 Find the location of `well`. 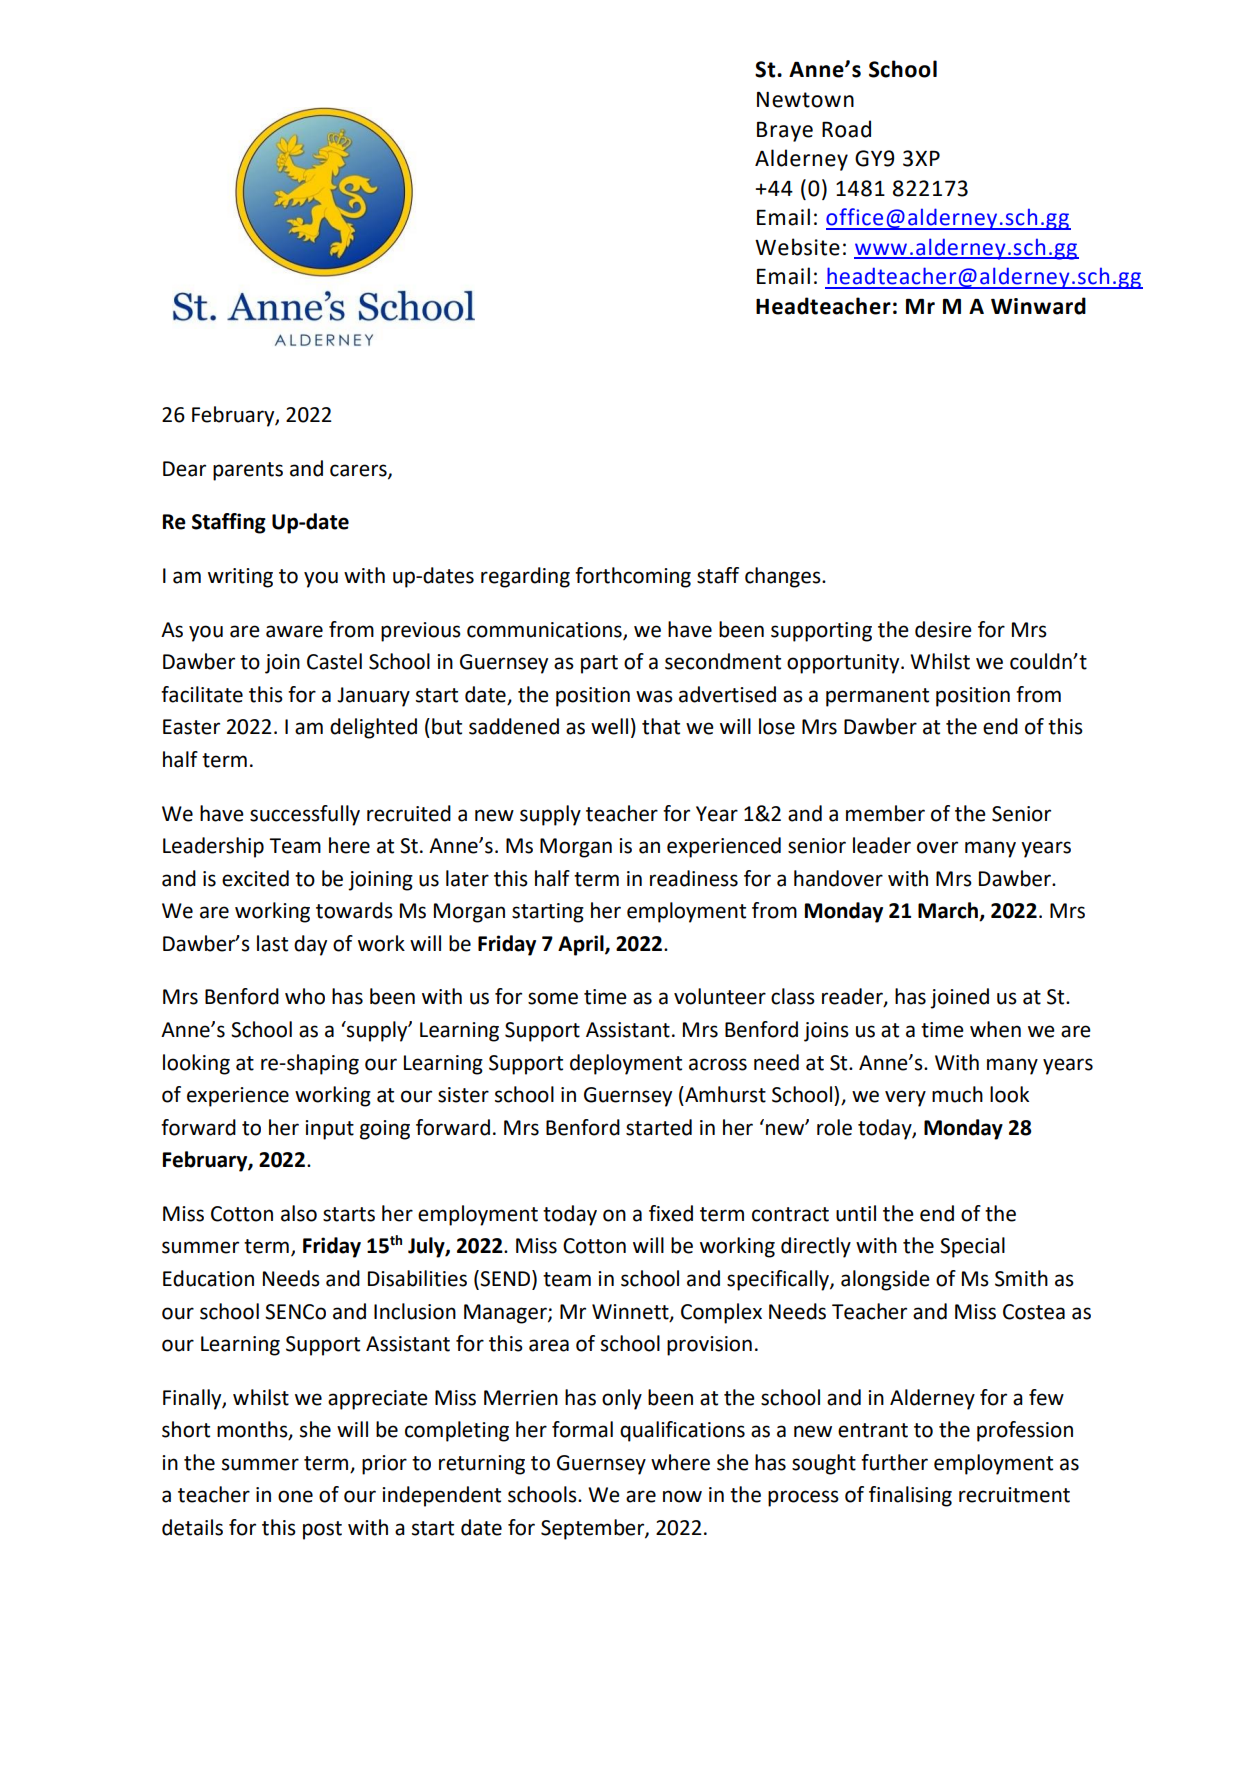

well is located at coordinates (609, 726).
